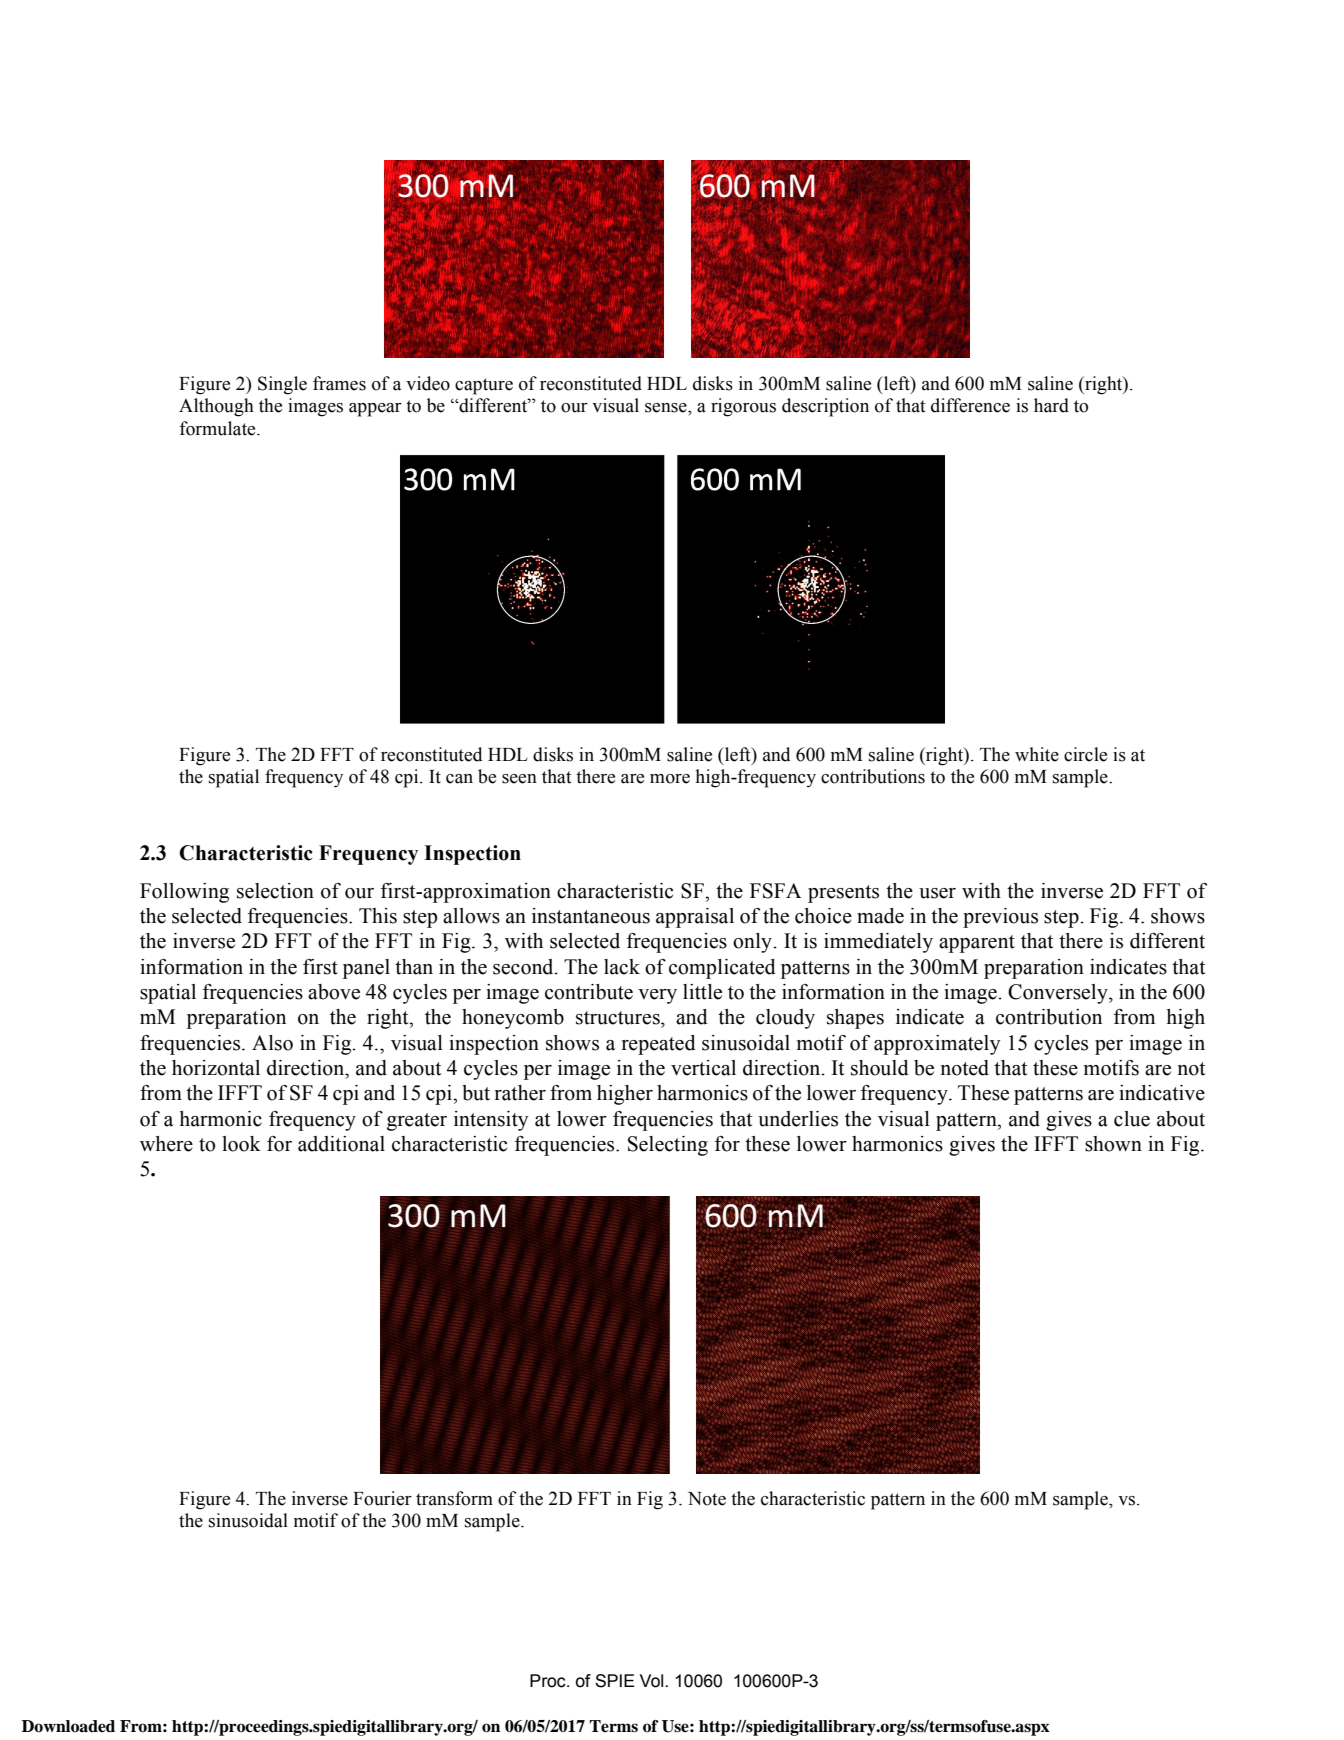  What do you see at coordinates (659, 1045) in the screenshot?
I see `repeated` at bounding box center [659, 1045].
